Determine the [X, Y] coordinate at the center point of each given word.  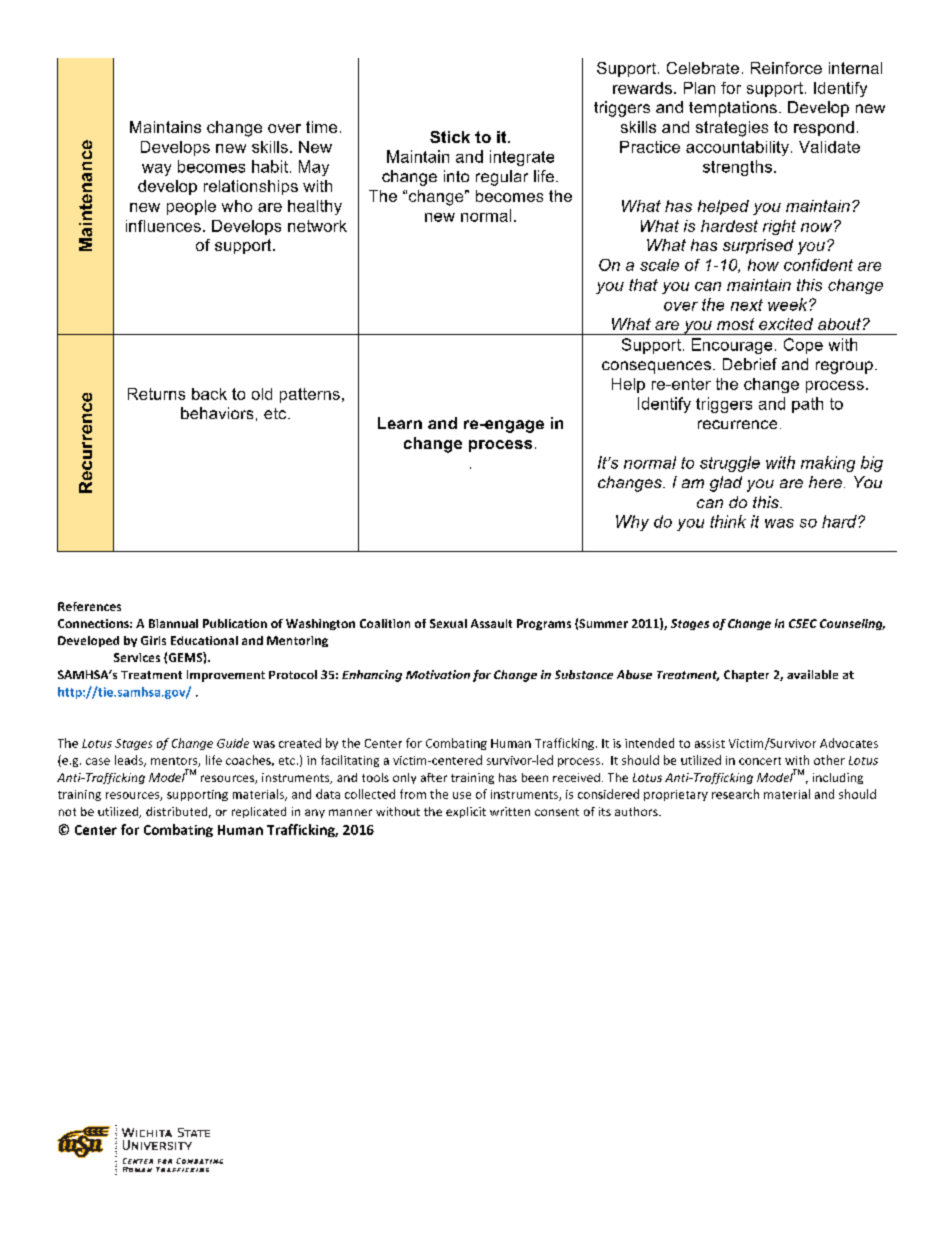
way [156, 170]
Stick [450, 137]
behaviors [217, 413]
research [735, 794]
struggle [730, 464]
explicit [466, 812]
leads [130, 761]
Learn [400, 423]
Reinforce [786, 68]
